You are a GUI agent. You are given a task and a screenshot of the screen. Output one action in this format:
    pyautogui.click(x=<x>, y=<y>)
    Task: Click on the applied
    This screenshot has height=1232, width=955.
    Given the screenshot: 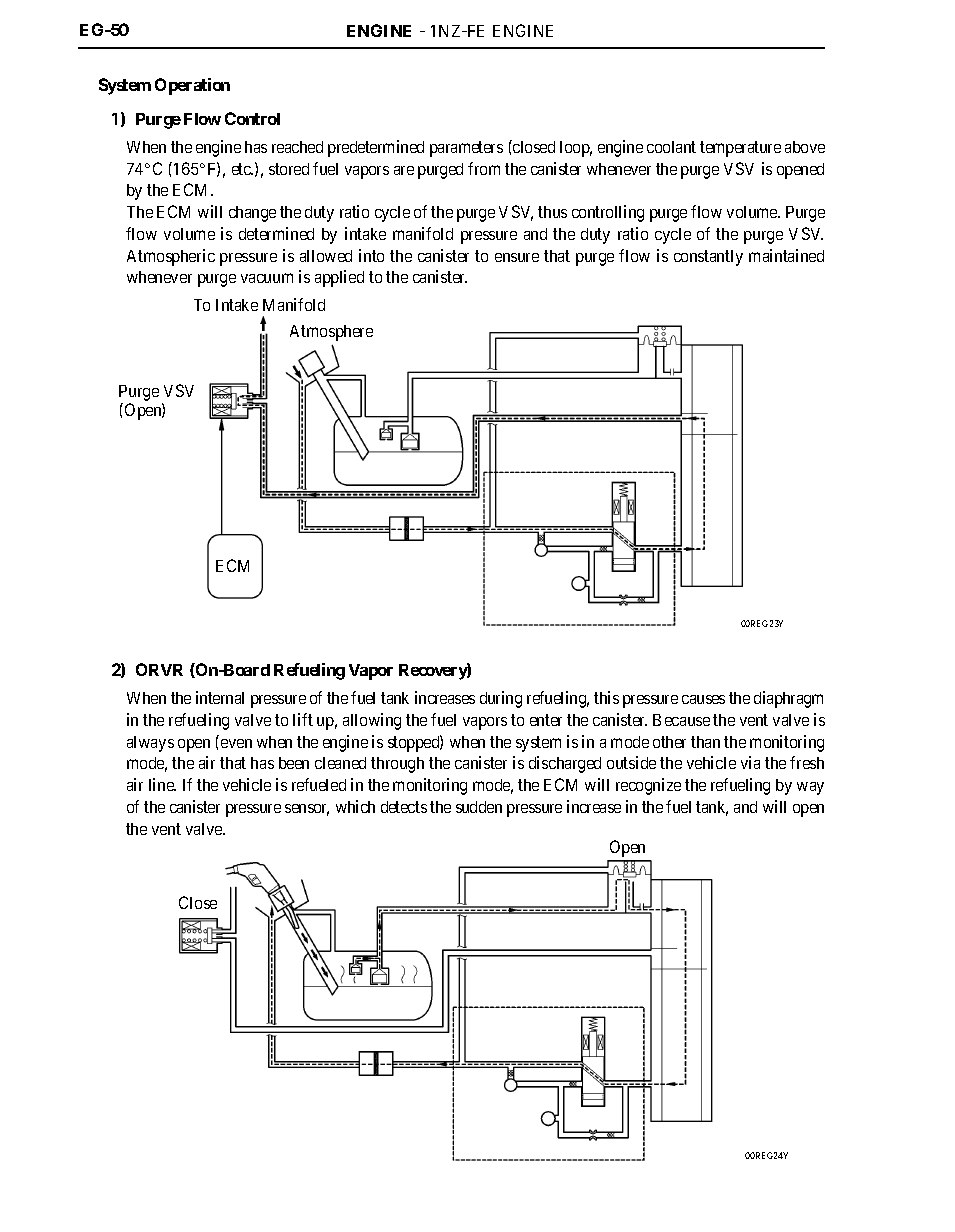 What is the action you would take?
    pyautogui.click(x=339, y=278)
